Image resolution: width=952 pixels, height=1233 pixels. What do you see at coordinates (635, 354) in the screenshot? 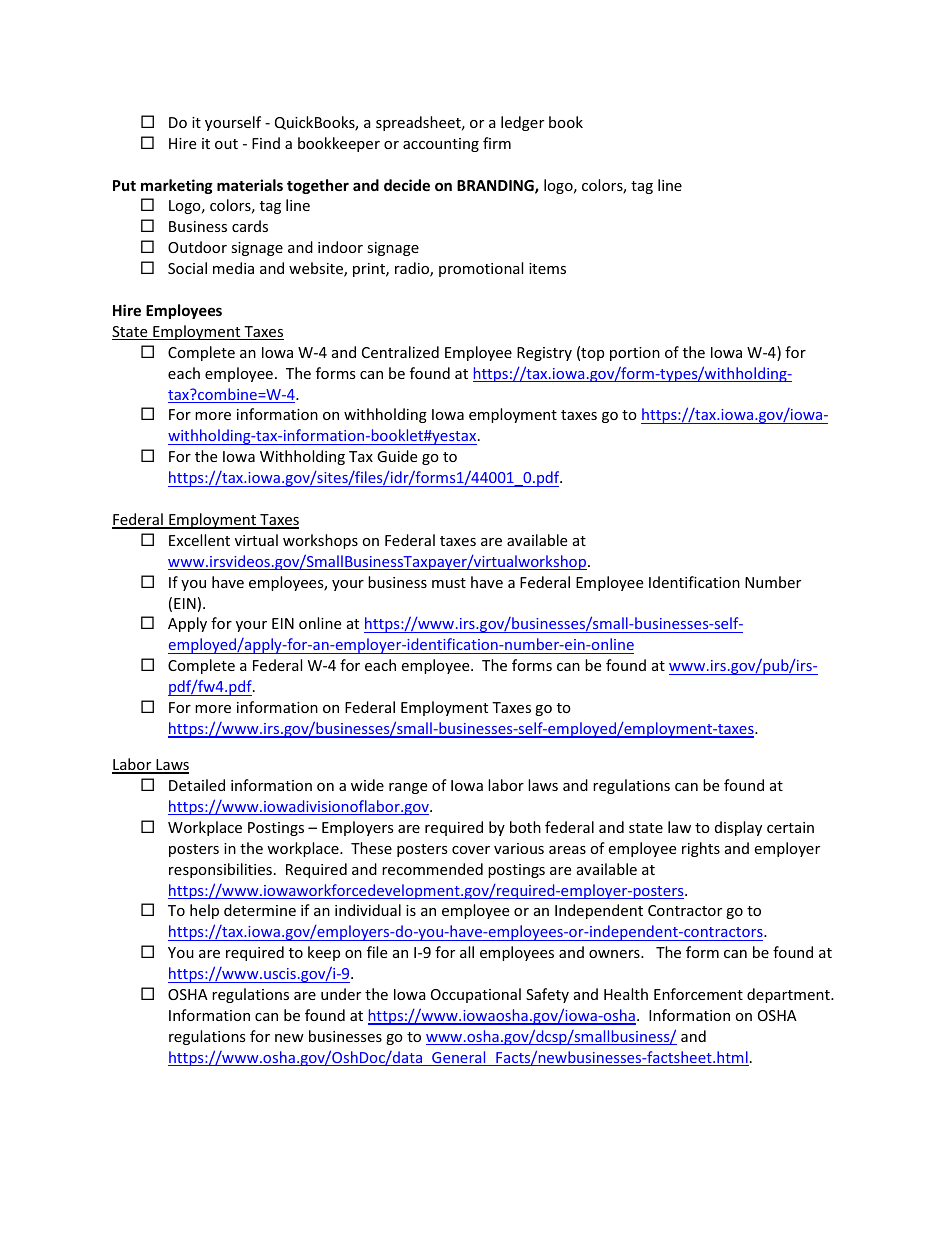
I see `portion` at bounding box center [635, 354].
